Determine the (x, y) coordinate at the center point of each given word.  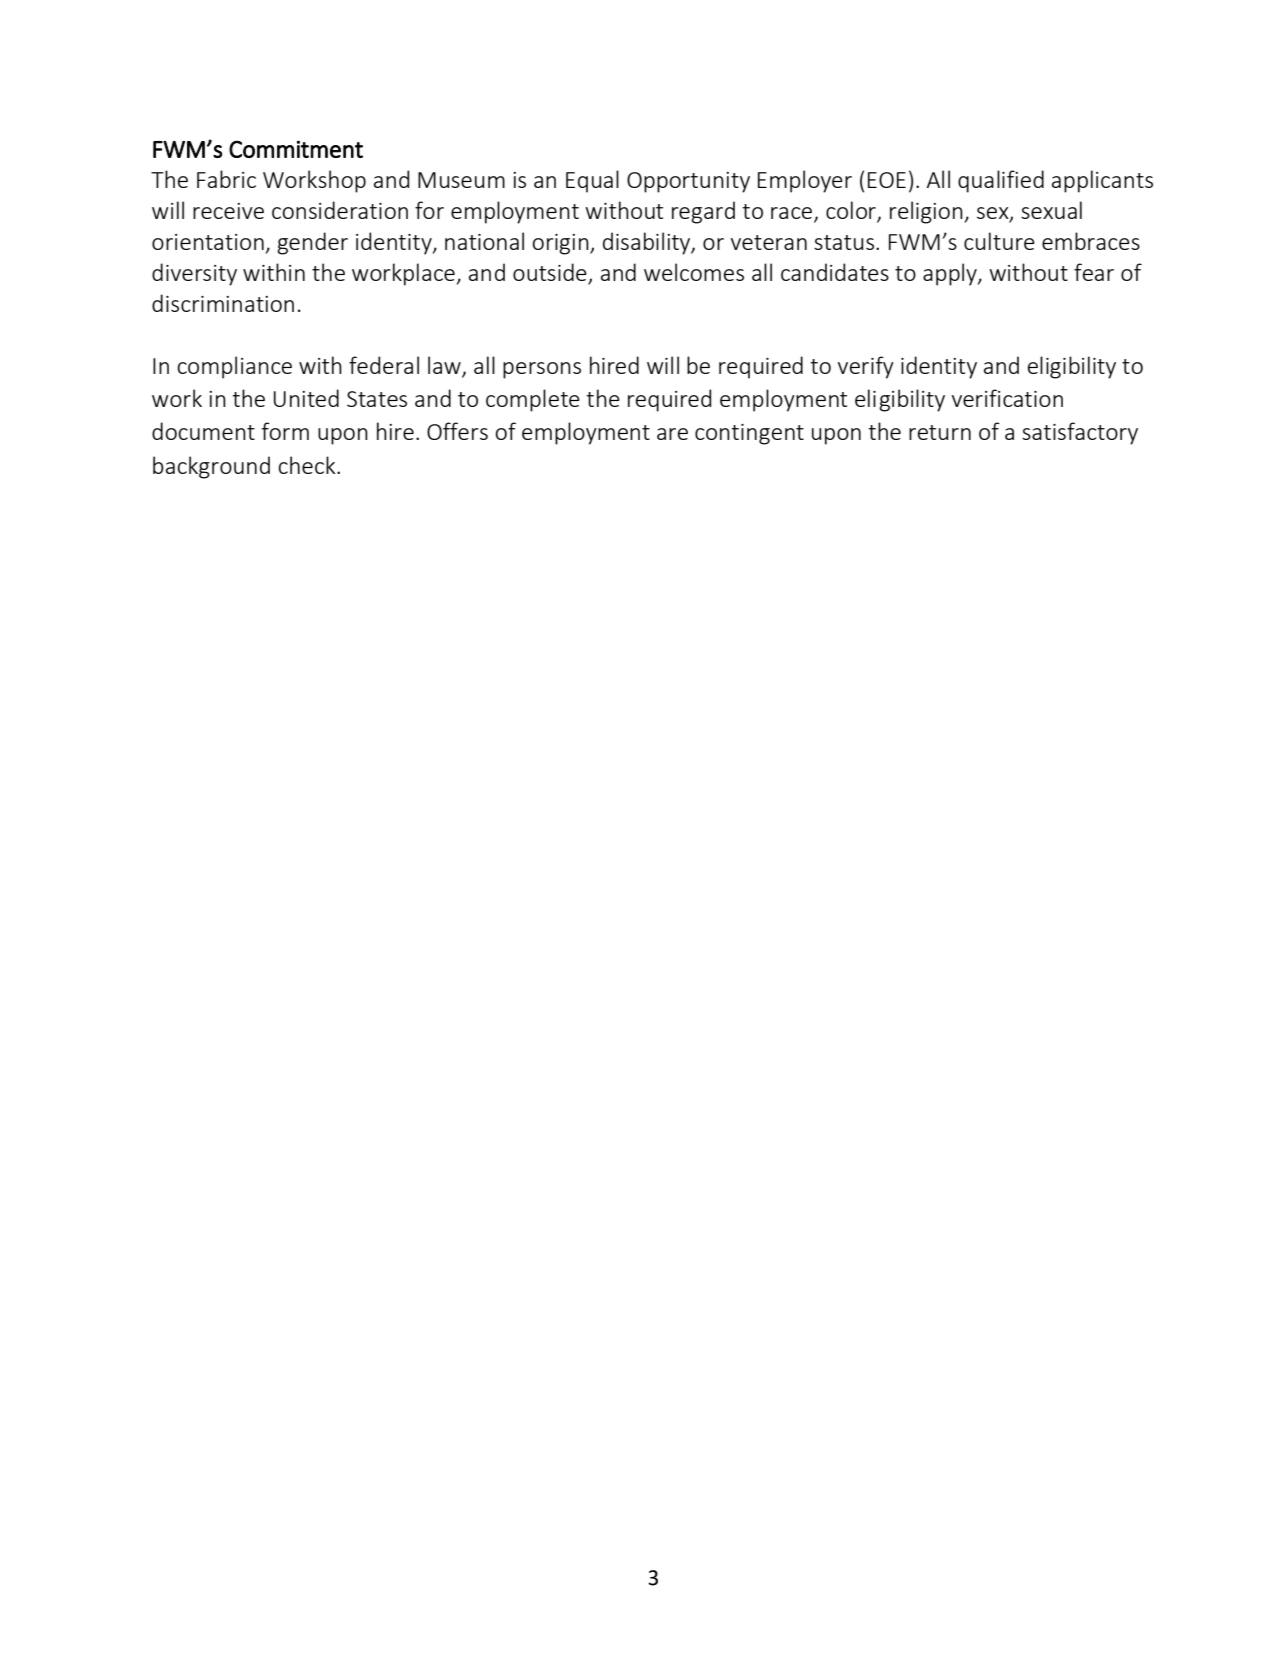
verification (1007, 398)
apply (951, 274)
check (308, 465)
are (672, 434)
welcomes (694, 272)
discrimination (223, 303)
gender (312, 243)
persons (542, 370)
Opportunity (688, 182)
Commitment (296, 149)
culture (999, 241)
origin (561, 244)
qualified (1001, 181)
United (306, 398)
